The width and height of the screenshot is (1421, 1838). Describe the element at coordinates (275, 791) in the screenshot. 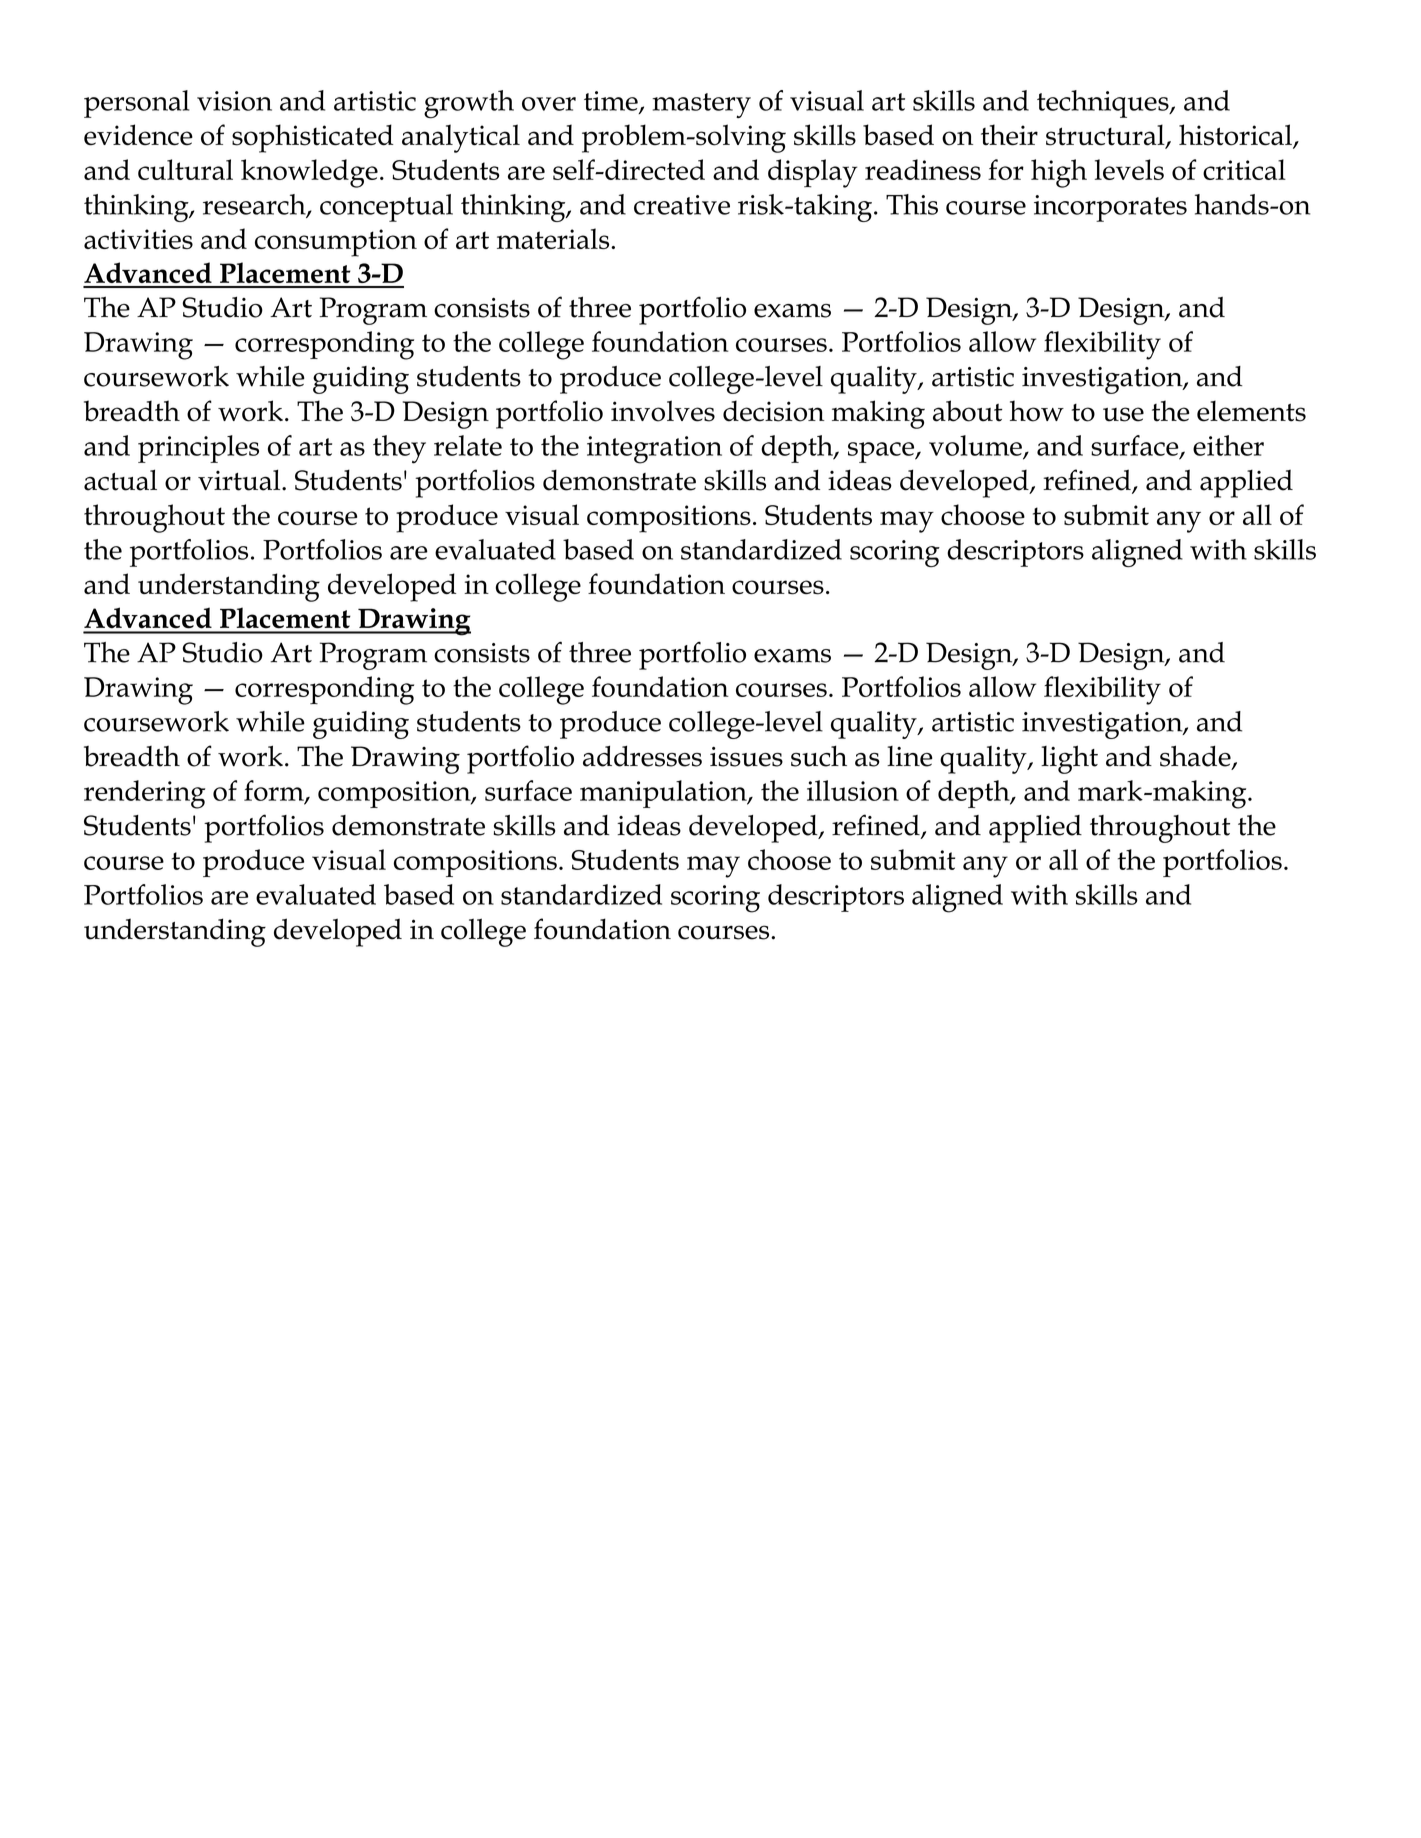

I see `form` at that location.
